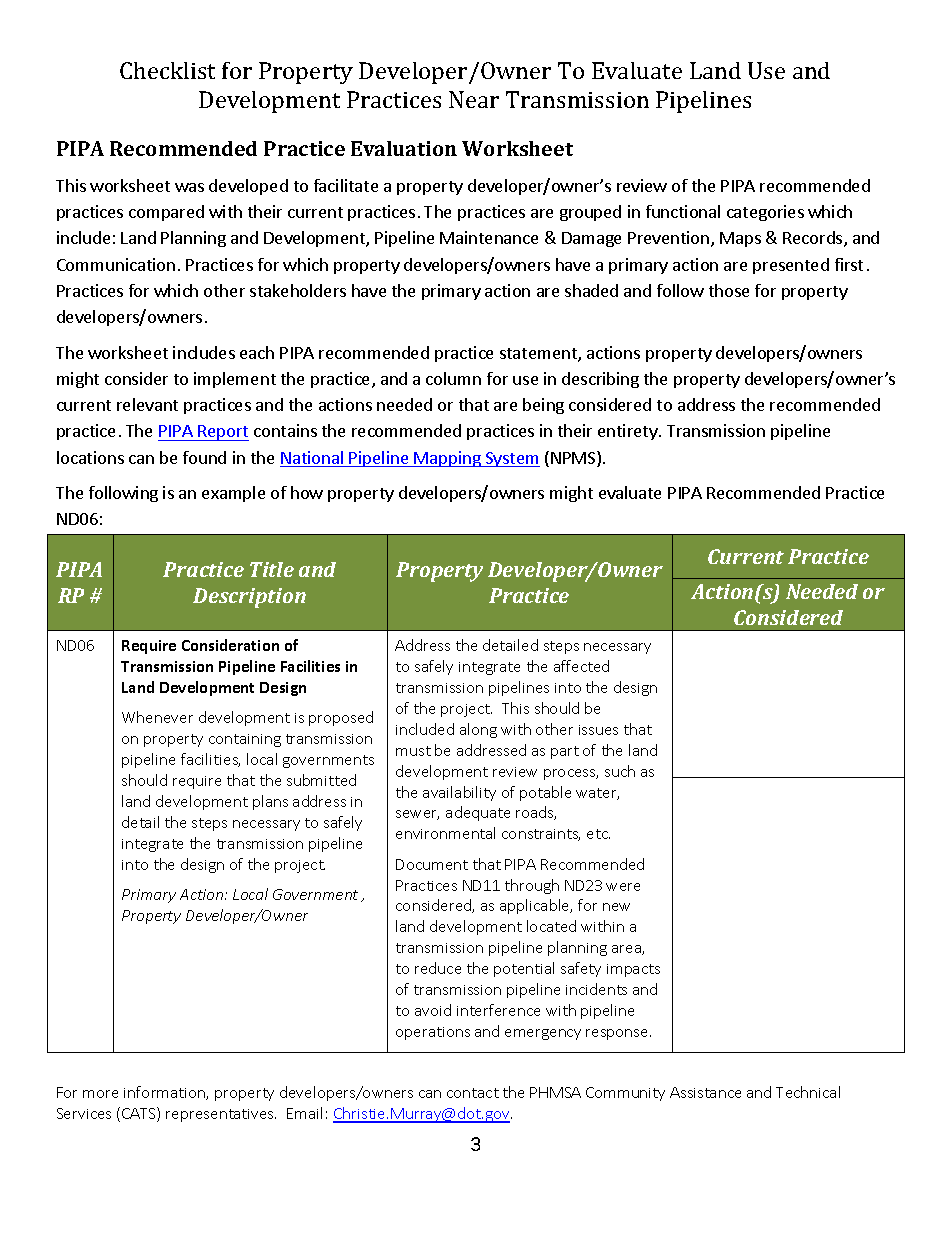 Image resolution: width=952 pixels, height=1233 pixels. What do you see at coordinates (445, 833) in the screenshot?
I see `environmental` at bounding box center [445, 833].
